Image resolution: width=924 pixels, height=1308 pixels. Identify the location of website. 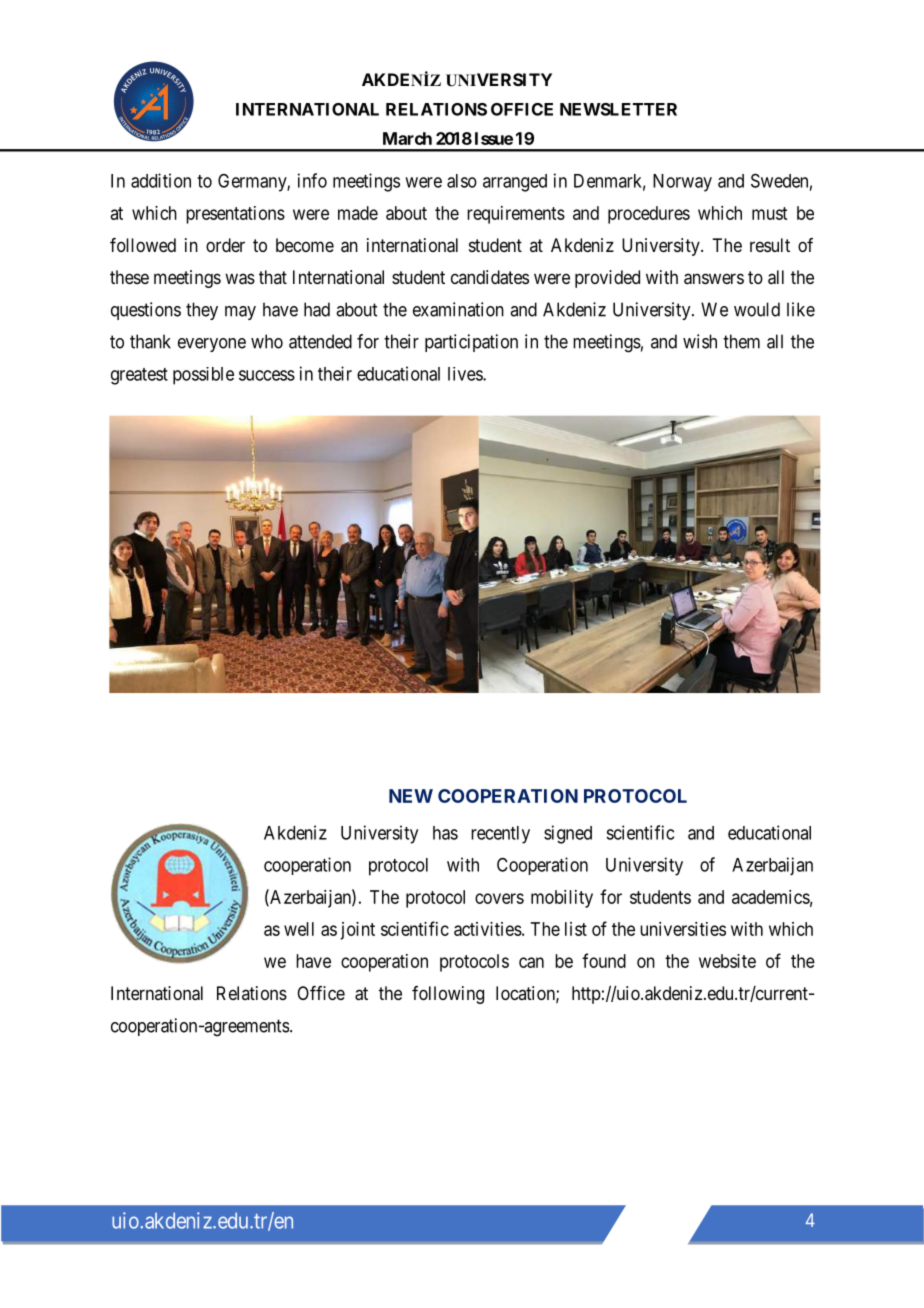
(727, 961).
